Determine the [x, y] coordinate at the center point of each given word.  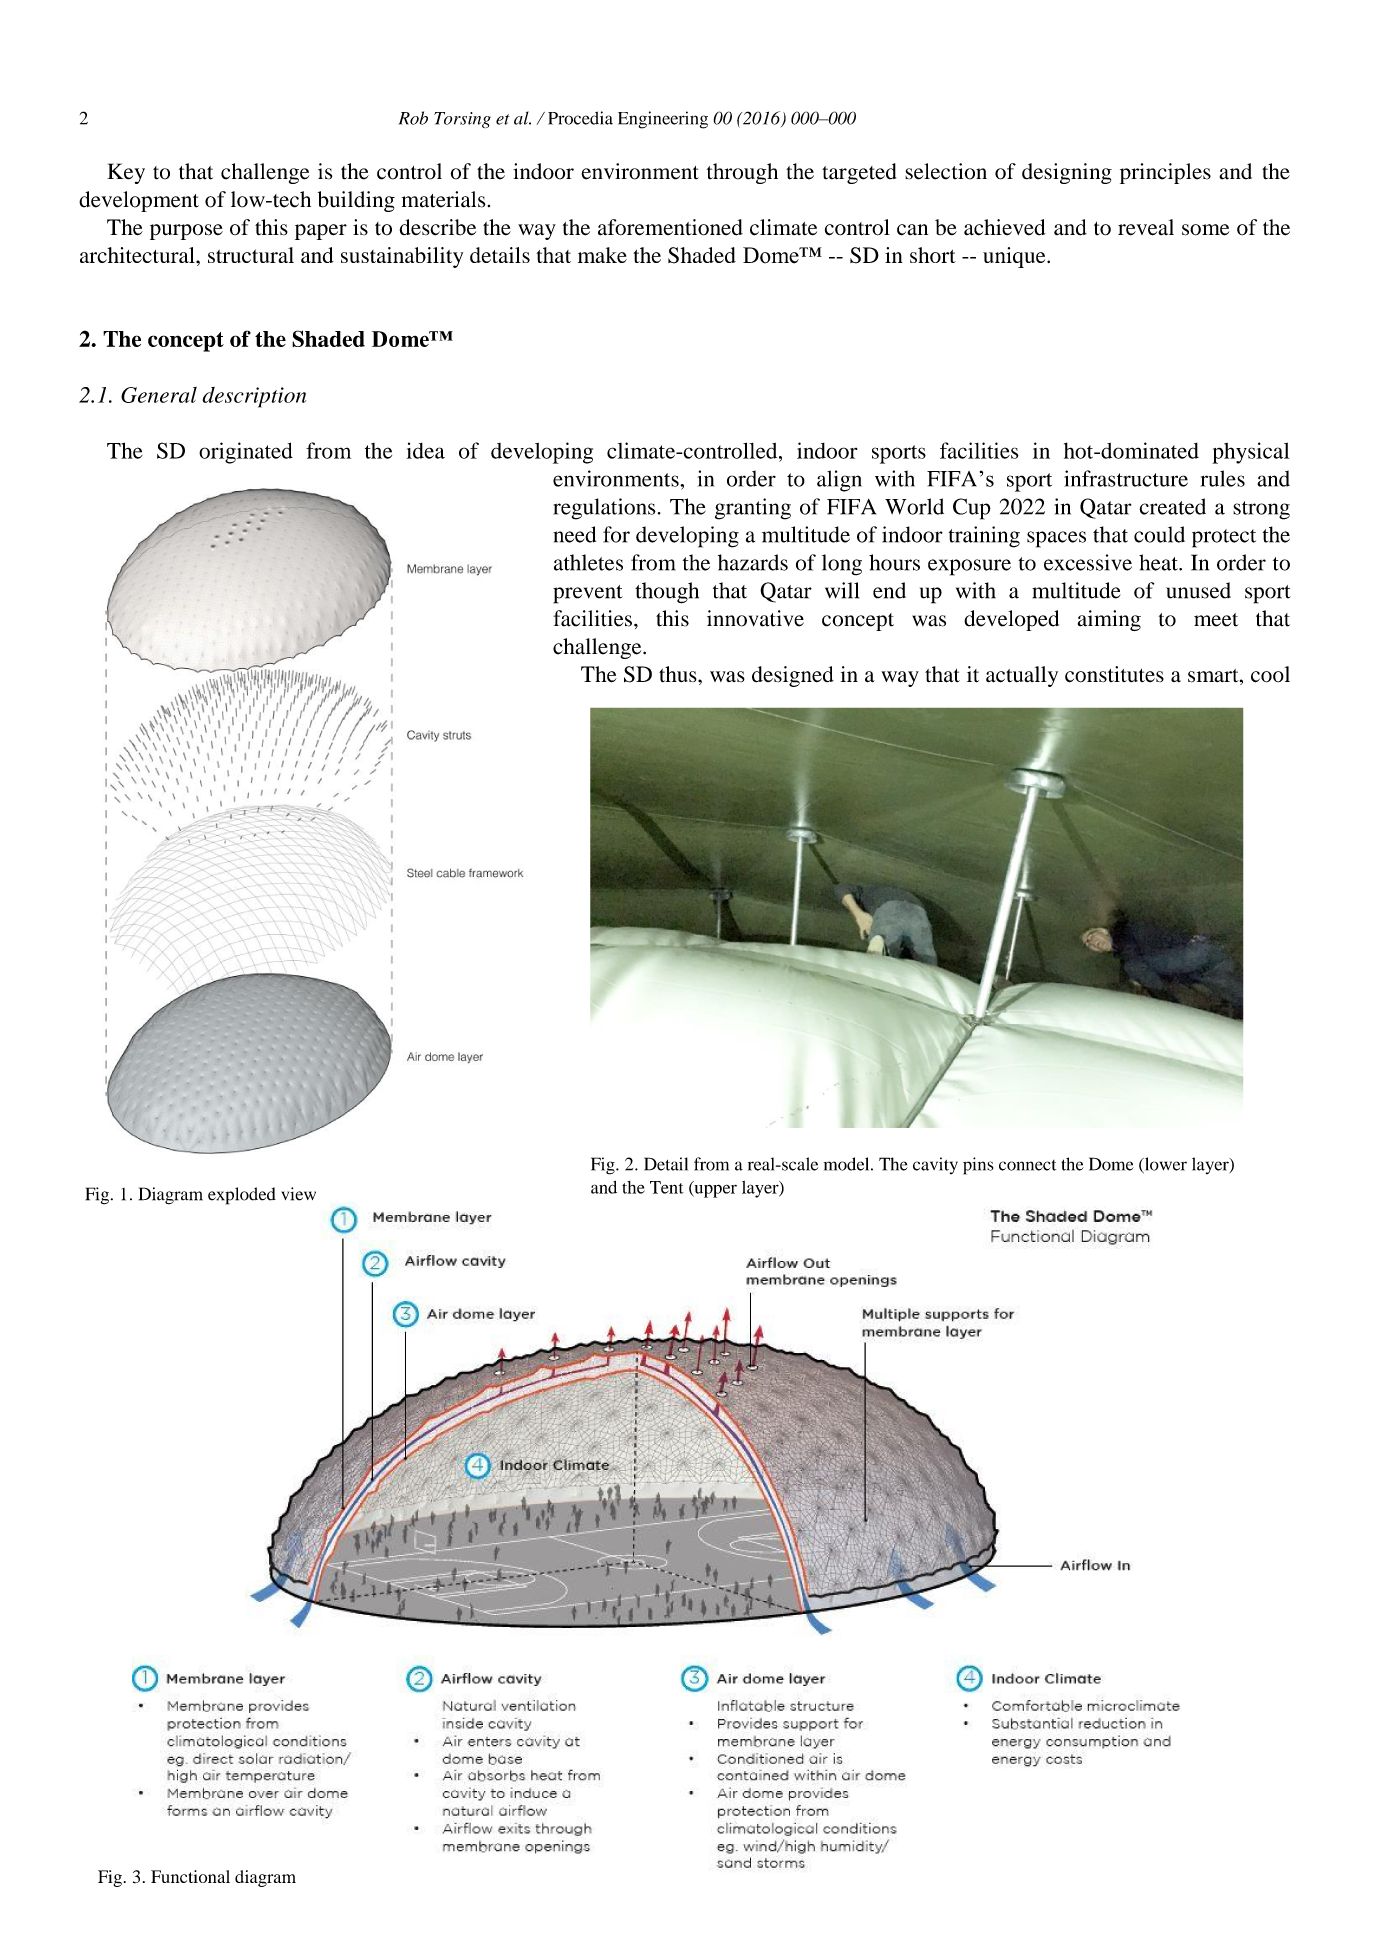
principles [1165, 173]
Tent [667, 1187]
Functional [190, 1876]
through [742, 173]
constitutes [1114, 674]
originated [246, 453]
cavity [935, 1165]
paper [321, 232]
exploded [242, 1196]
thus [679, 674]
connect [1027, 1165]
